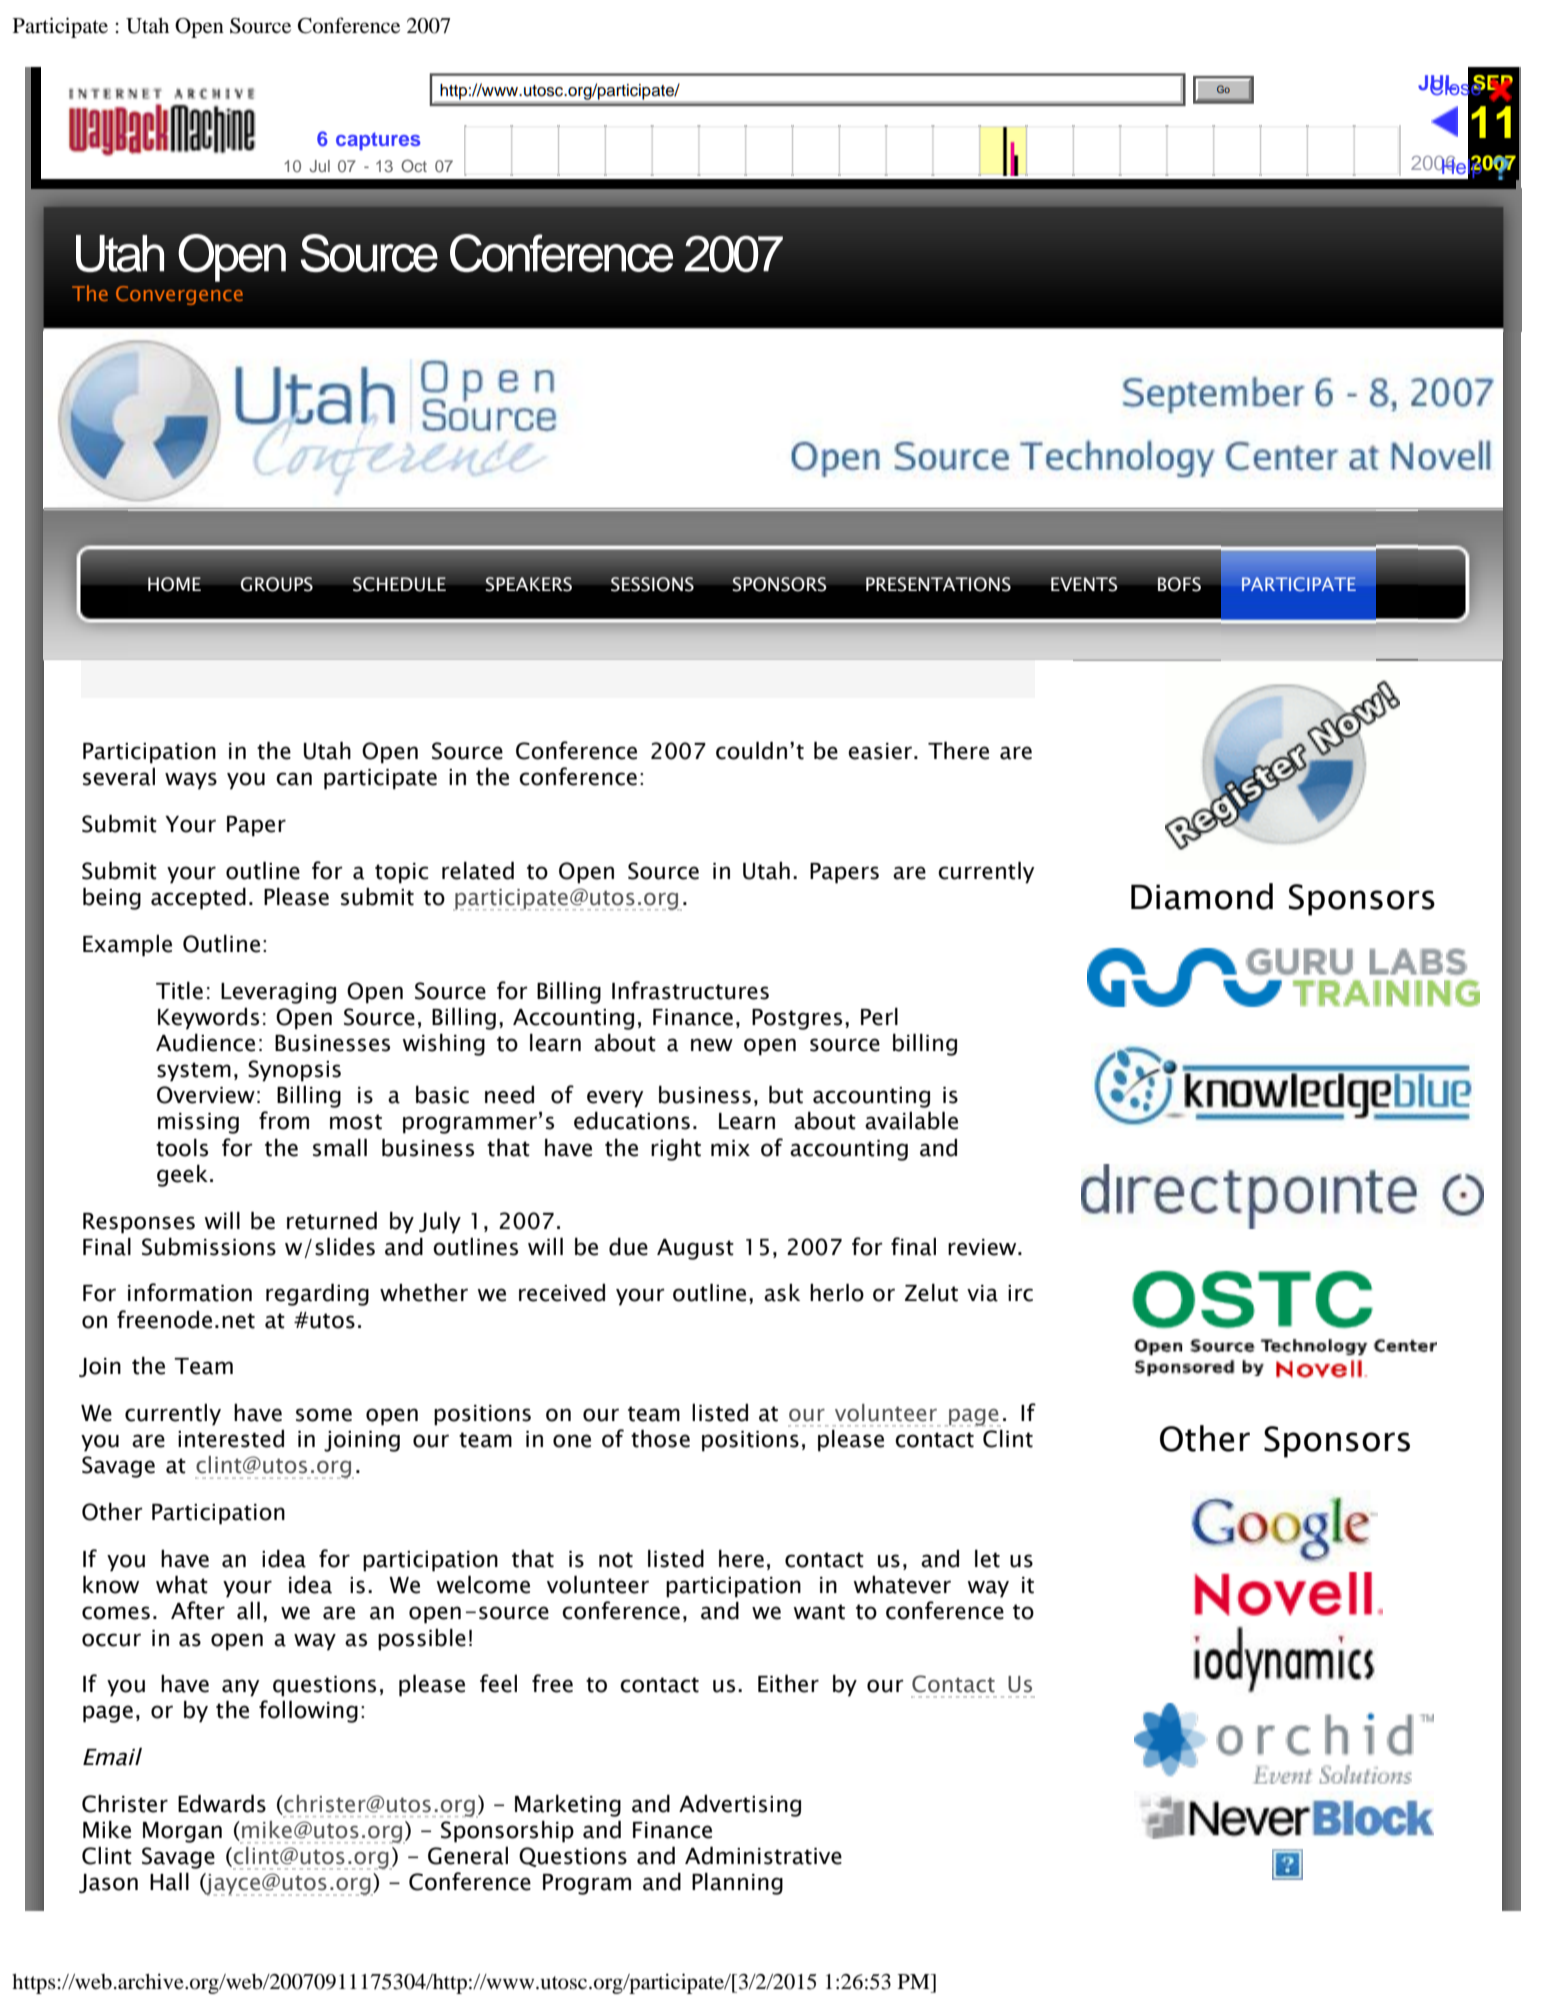 Image resolution: width=1547 pixels, height=2002 pixels. What do you see at coordinates (179, 295) in the document?
I see `Convergence` at bounding box center [179, 295].
